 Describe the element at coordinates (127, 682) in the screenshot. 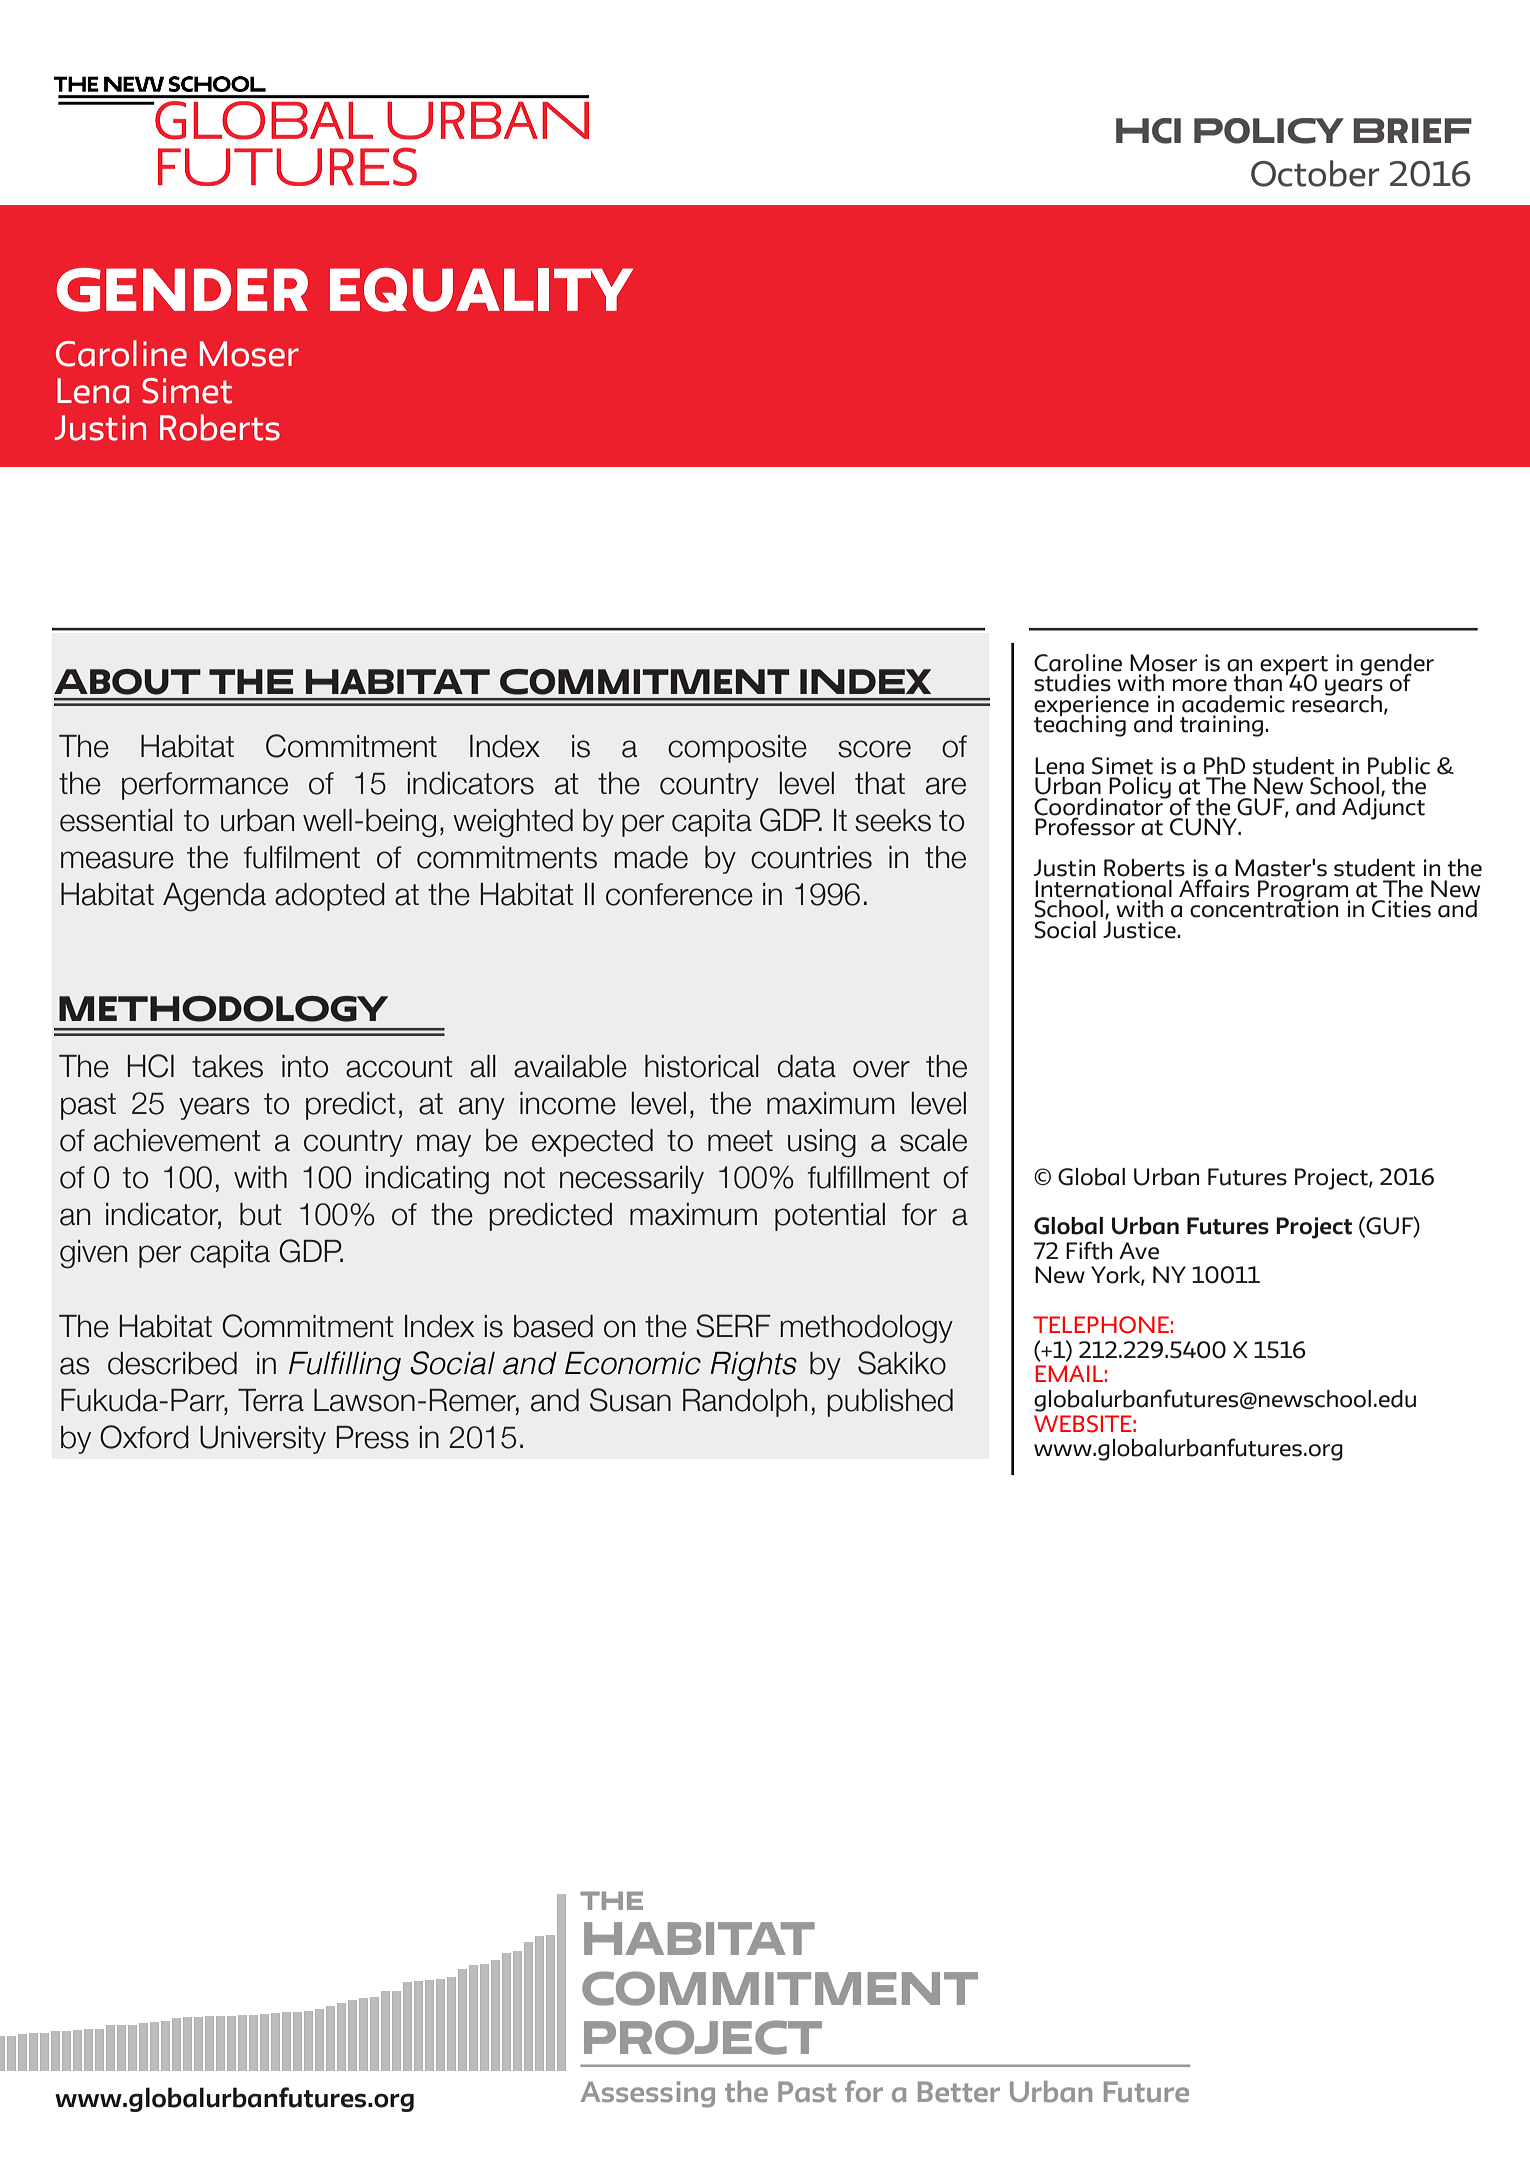

I see `About` at that location.
